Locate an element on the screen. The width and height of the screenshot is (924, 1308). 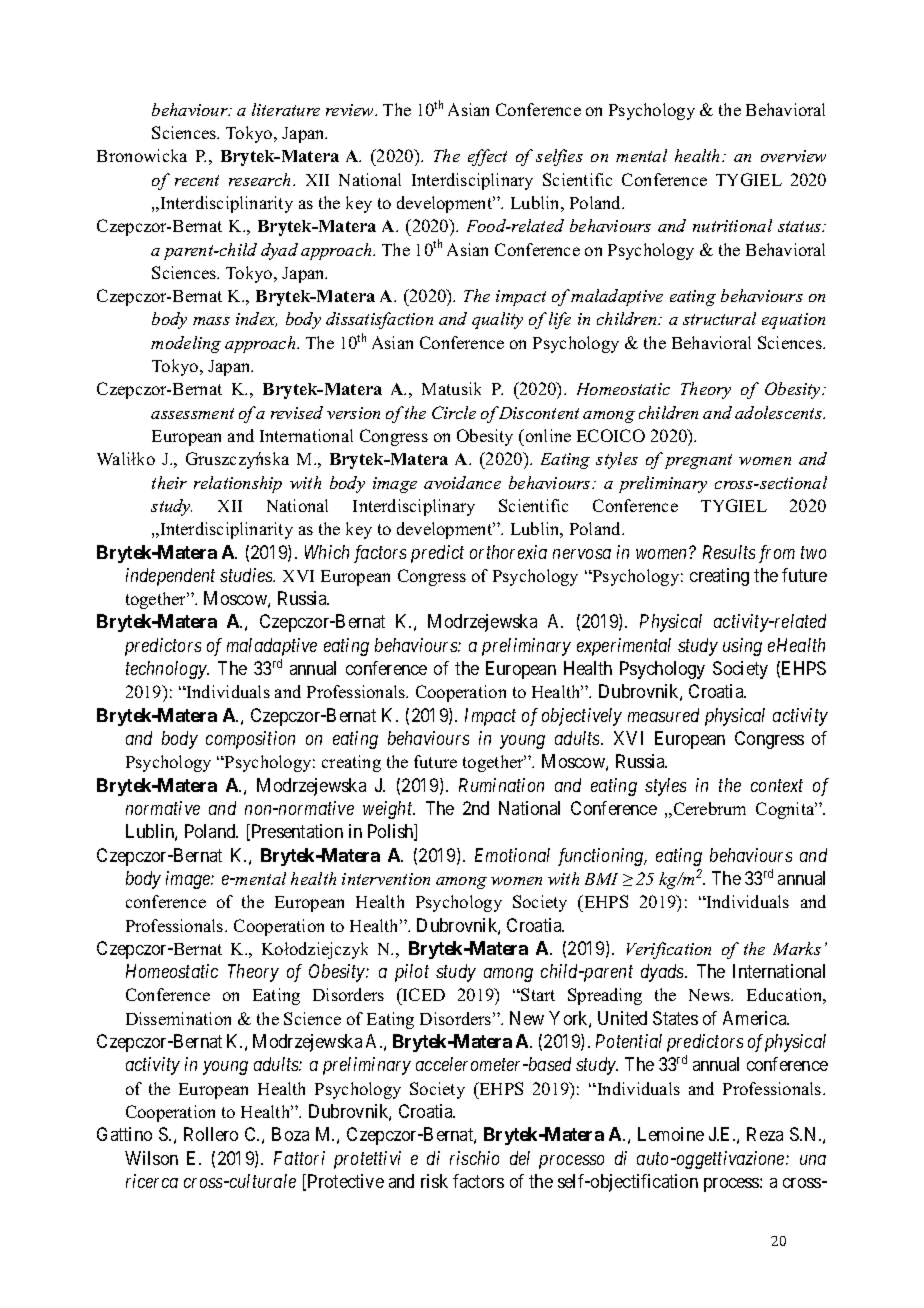
relationship is located at coordinates (238, 484).
